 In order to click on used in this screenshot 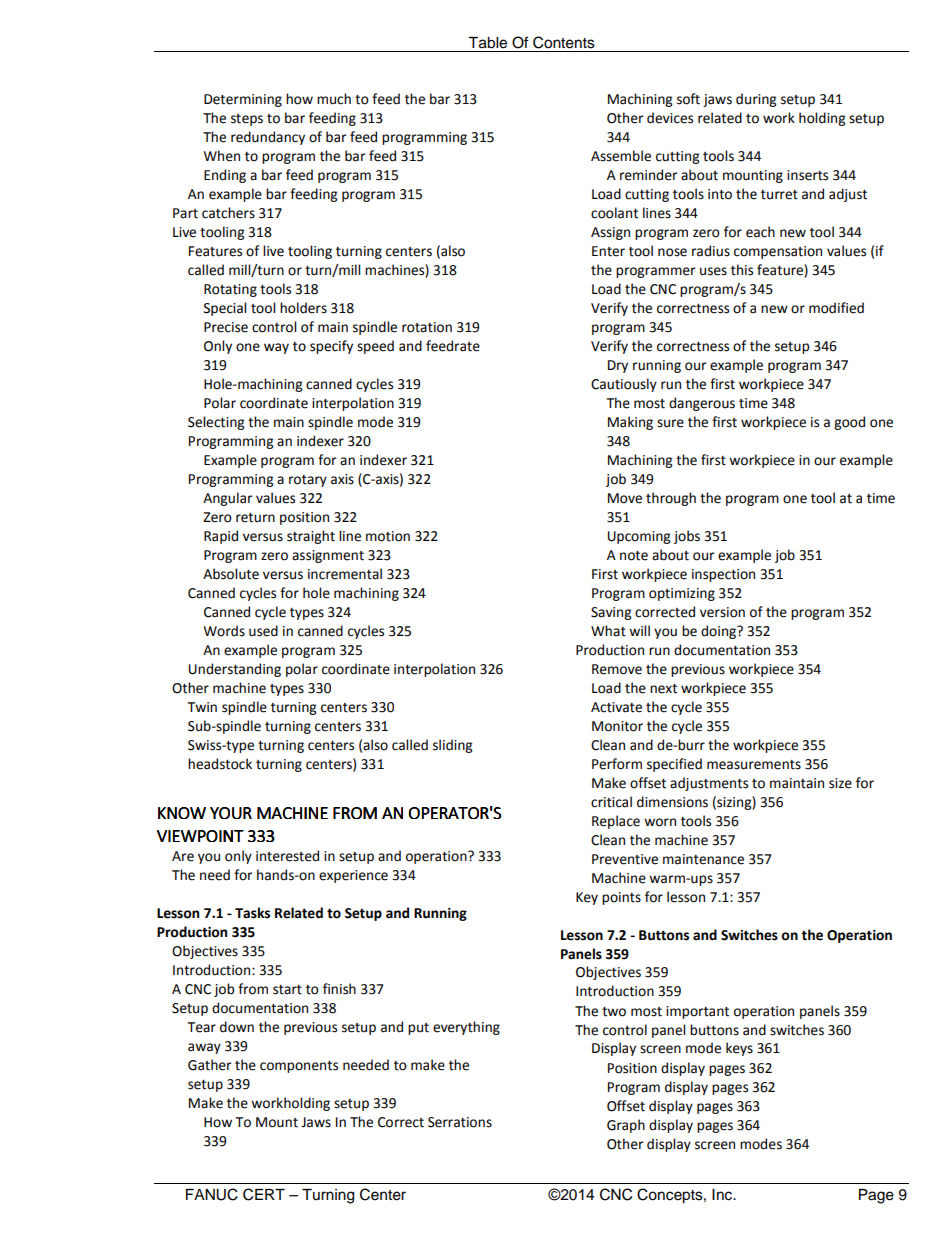, I will do `click(263, 631)`.
